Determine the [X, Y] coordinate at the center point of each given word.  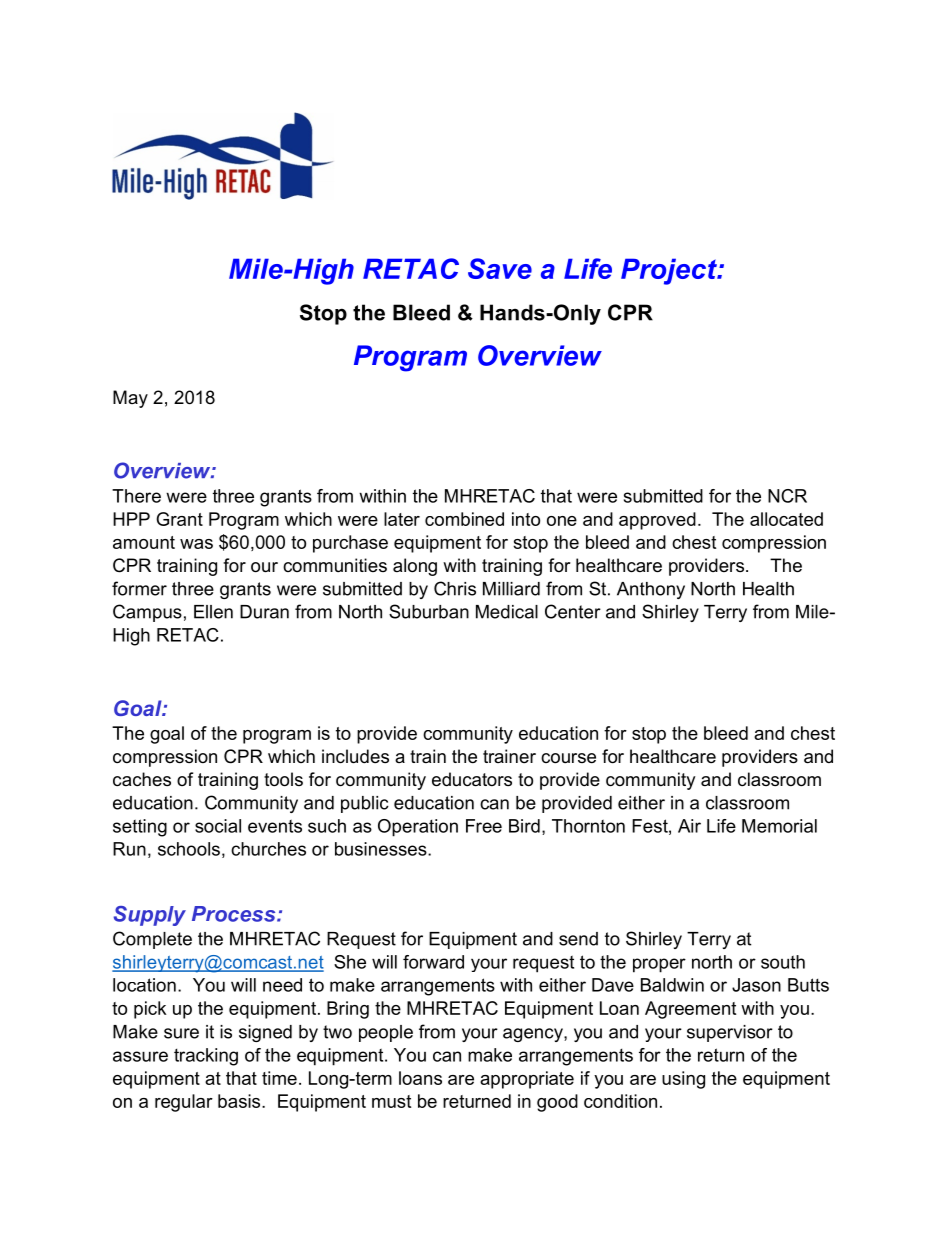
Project [670, 271]
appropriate [527, 1080]
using [683, 1080]
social [218, 826]
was [196, 544]
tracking [206, 1057]
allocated [786, 519]
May [130, 399]
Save [500, 268]
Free [484, 826]
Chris [455, 588]
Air [689, 826]
